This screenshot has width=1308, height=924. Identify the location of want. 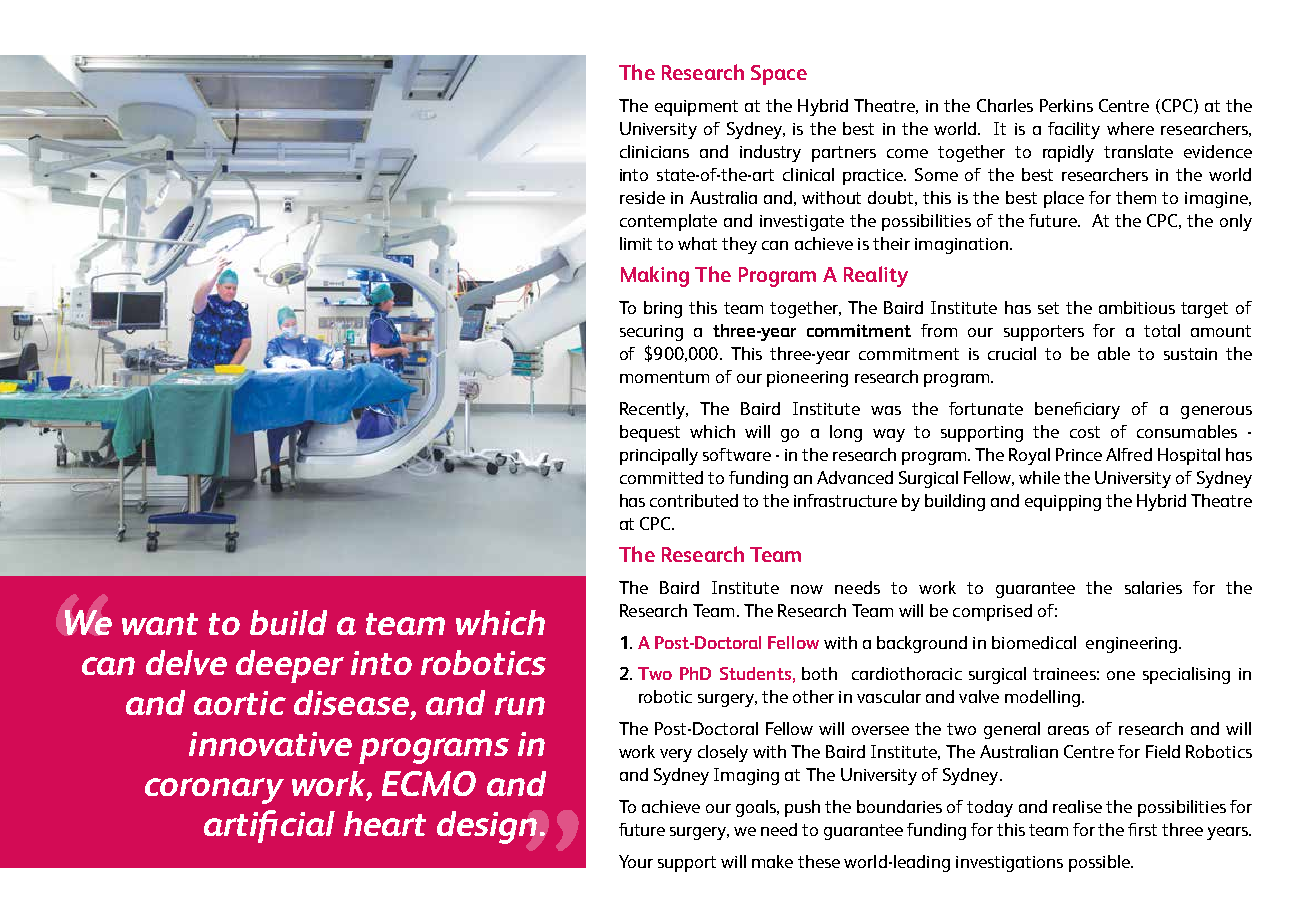
(160, 624).
